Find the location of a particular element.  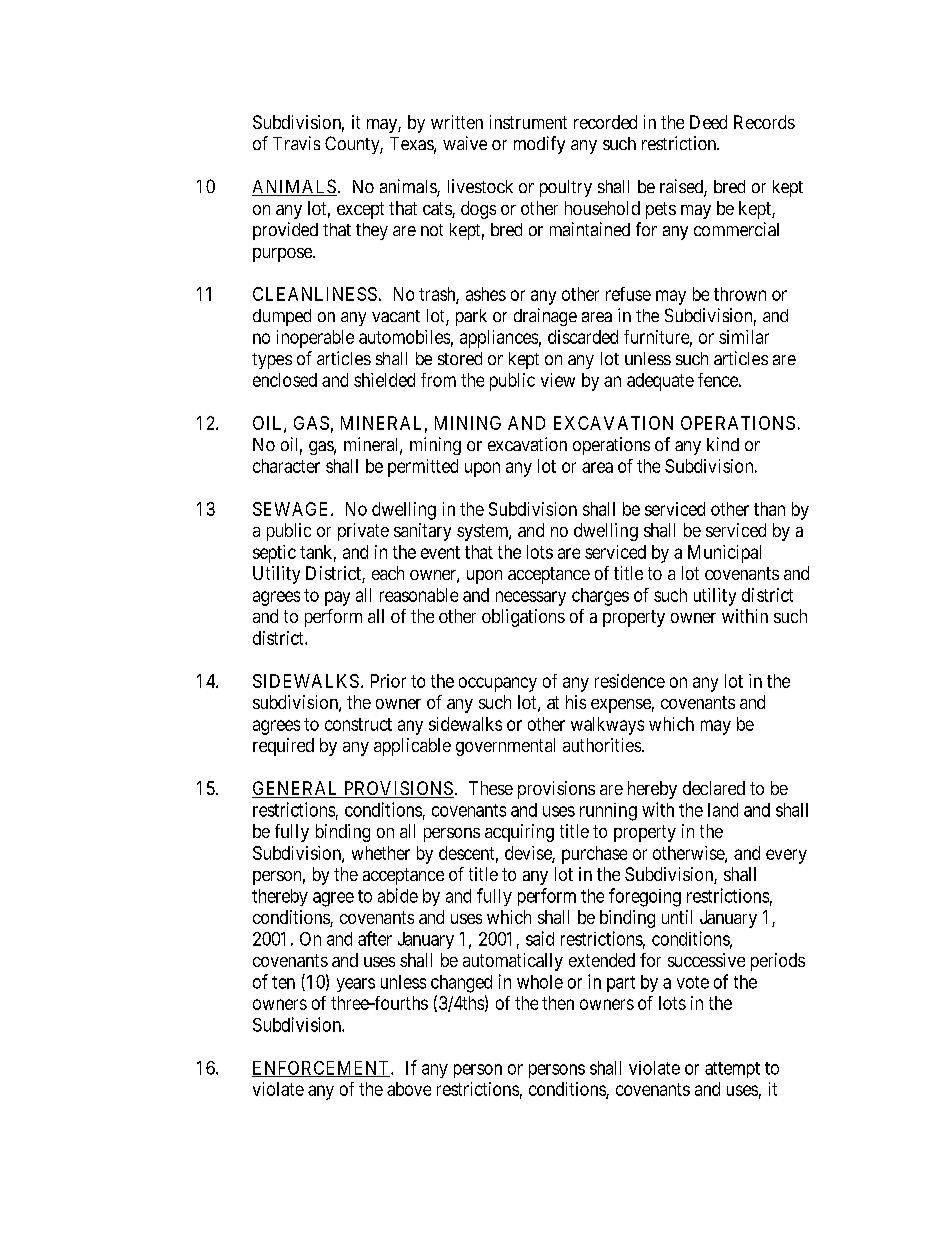

necessary is located at coordinates (531, 598).
